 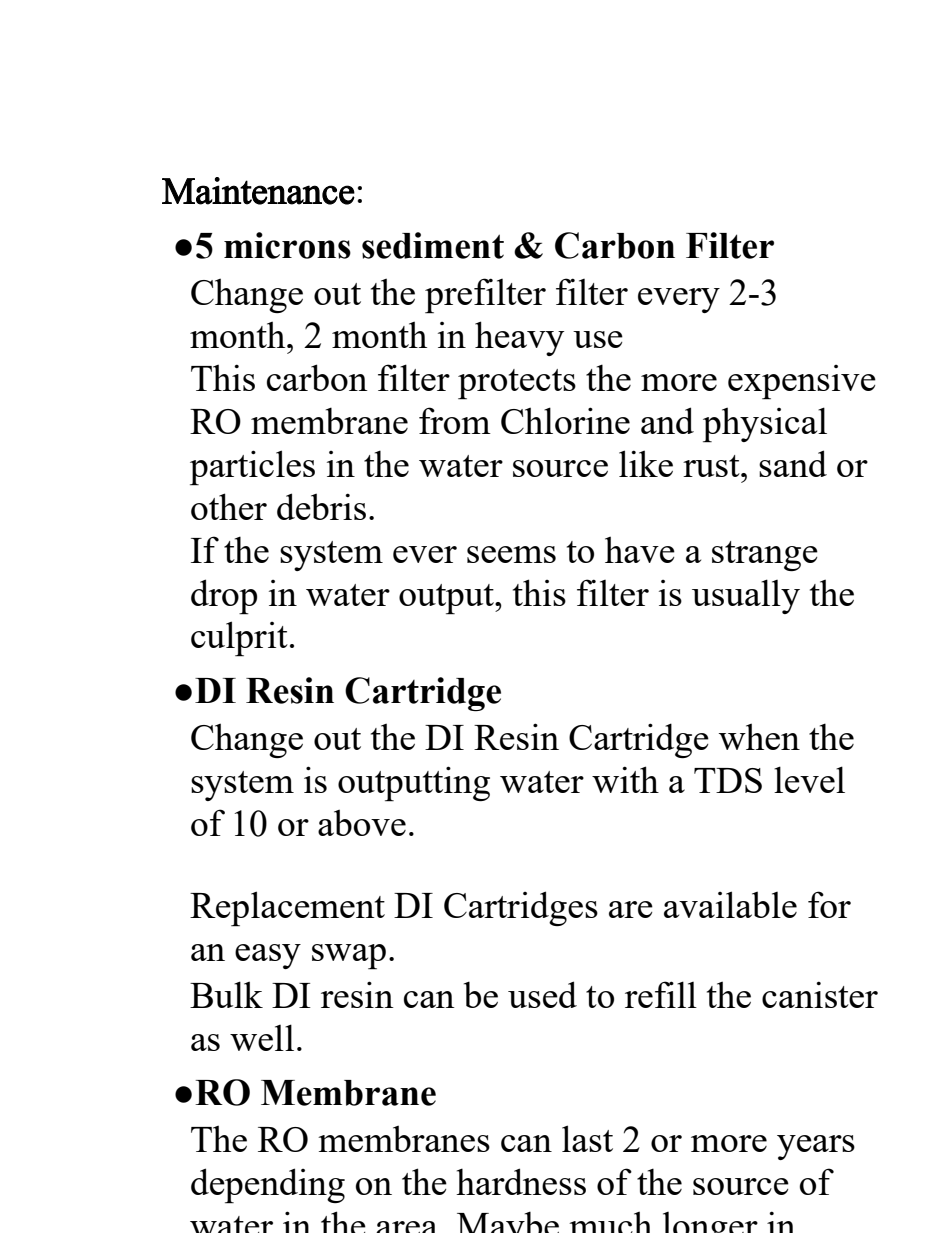 I want to click on physical, so click(x=765, y=425).
